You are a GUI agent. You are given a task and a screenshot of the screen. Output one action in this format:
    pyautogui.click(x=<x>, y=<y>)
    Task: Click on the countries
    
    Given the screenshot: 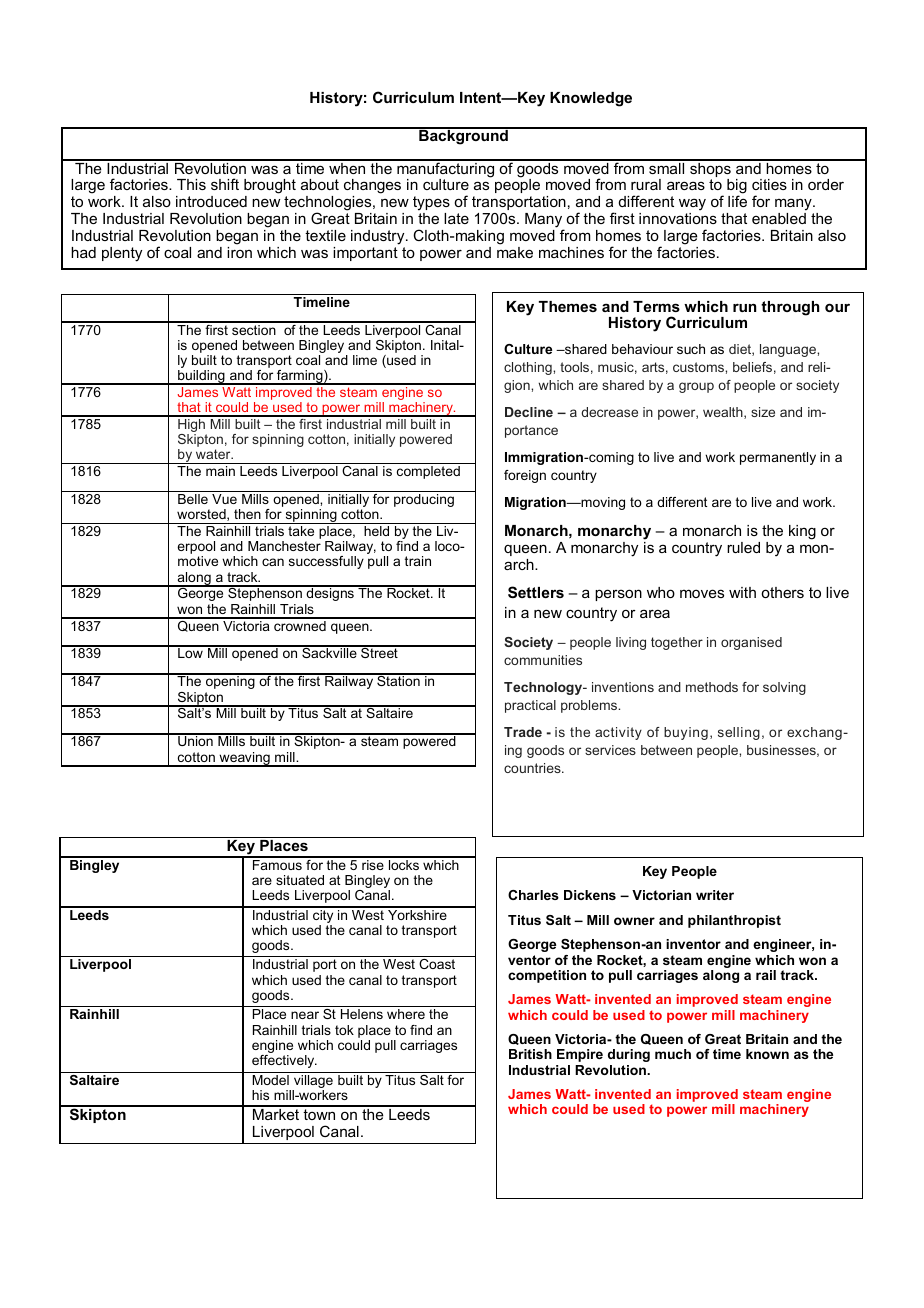 What is the action you would take?
    pyautogui.click(x=533, y=768)
